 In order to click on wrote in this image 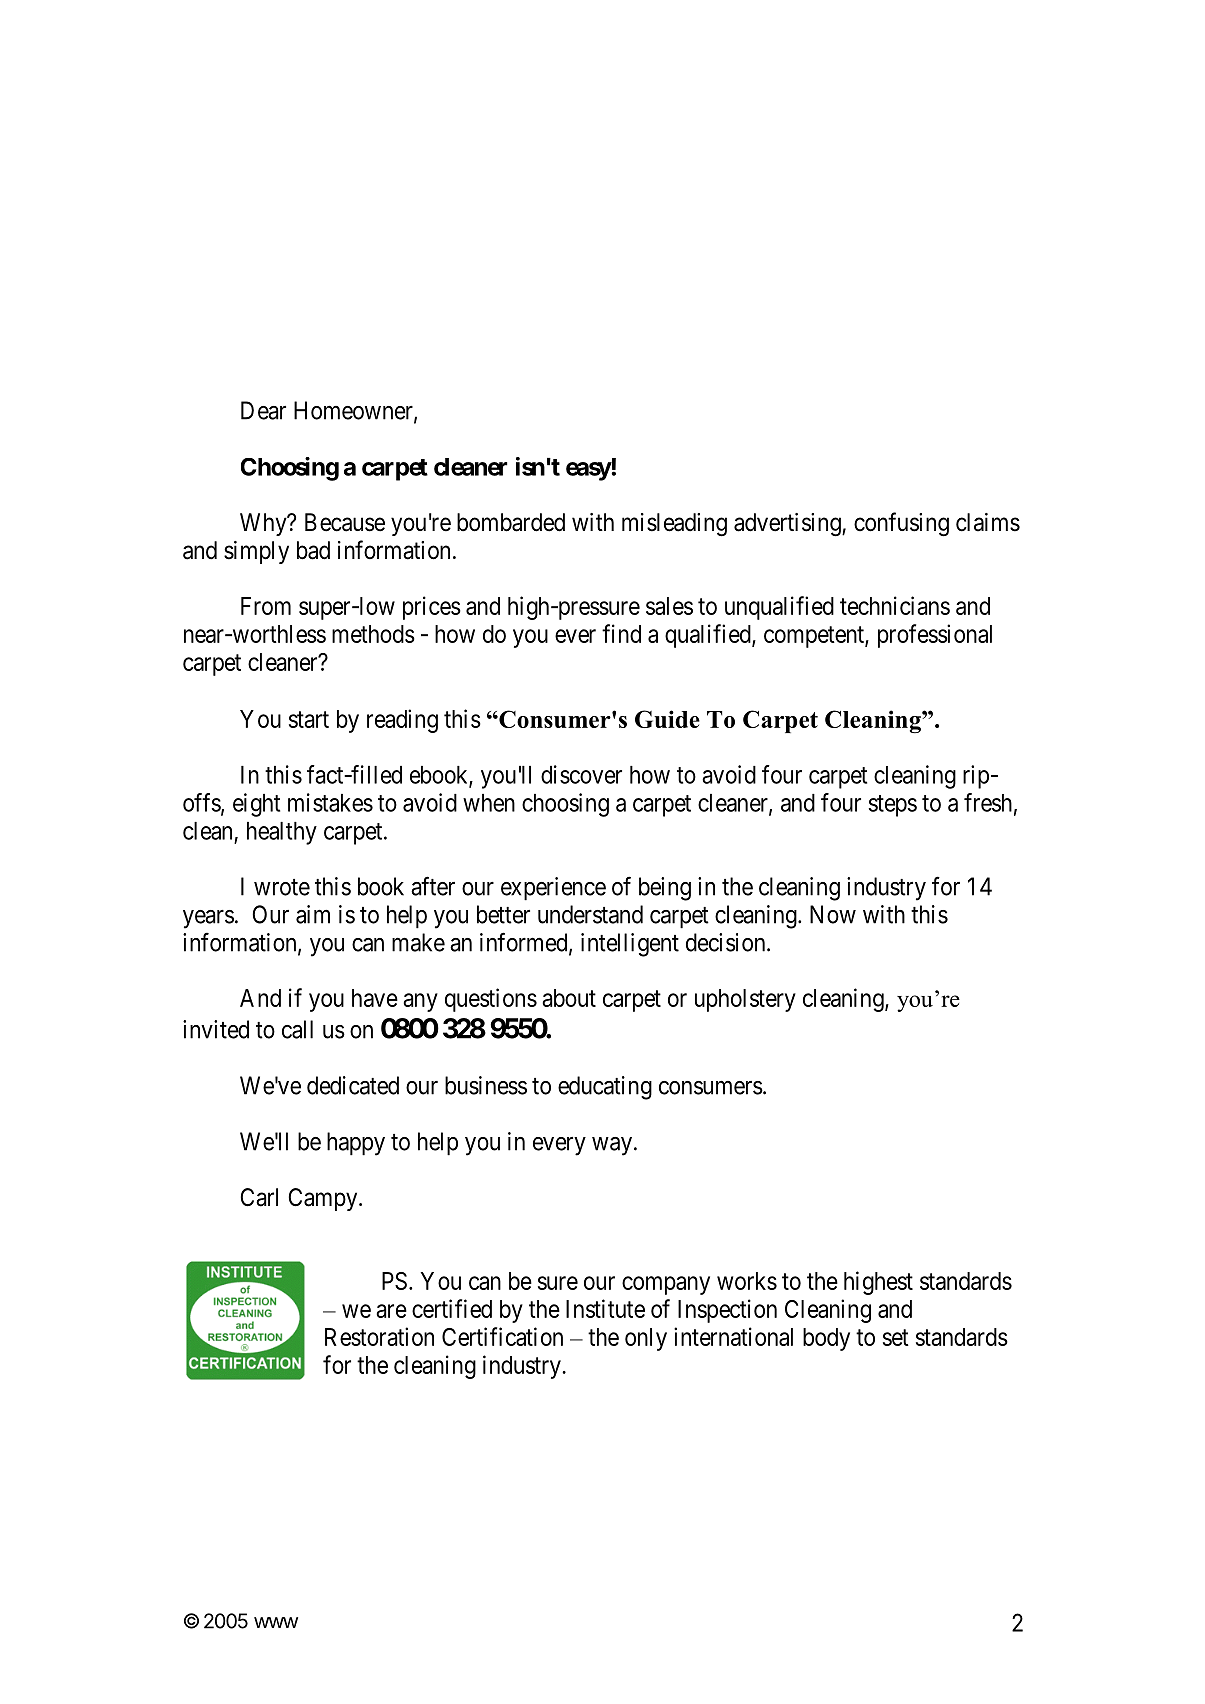, I will do `click(282, 887)`.
